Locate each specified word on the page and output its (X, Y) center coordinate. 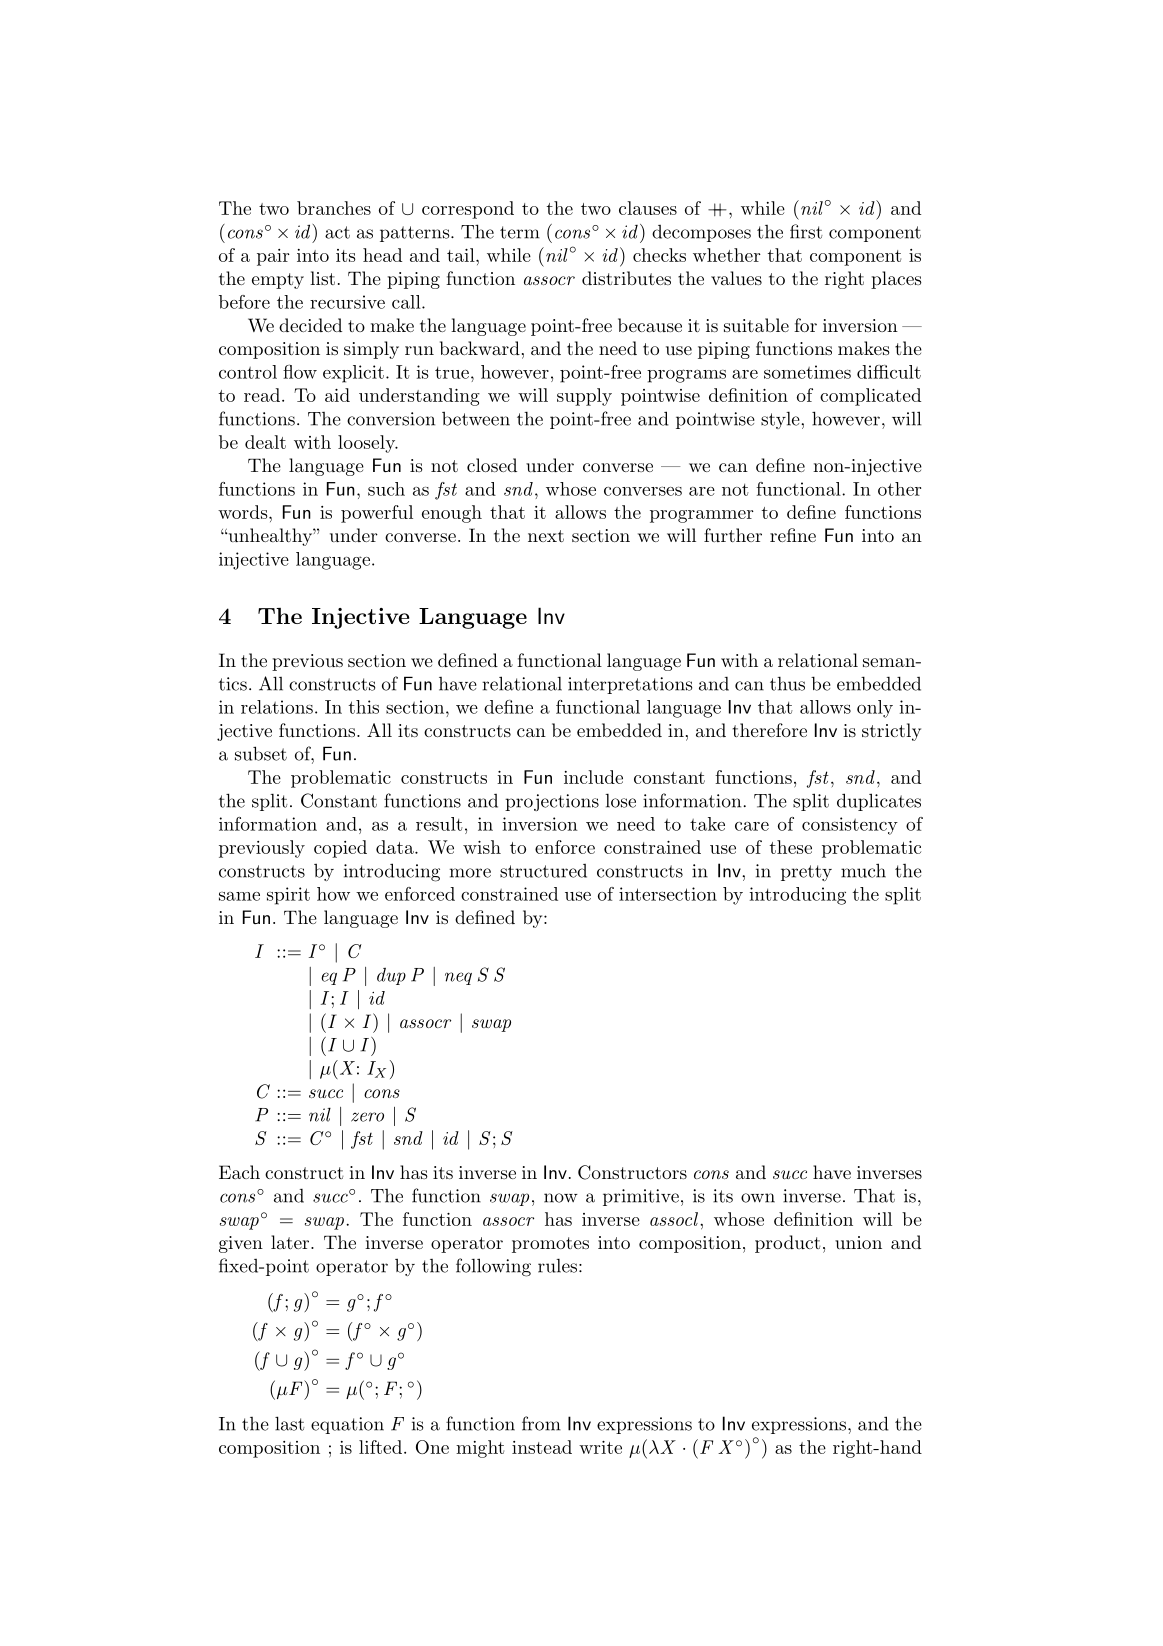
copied (340, 849)
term (520, 232)
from (541, 1423)
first (806, 231)
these (791, 847)
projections (552, 802)
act (337, 232)
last (290, 1423)
